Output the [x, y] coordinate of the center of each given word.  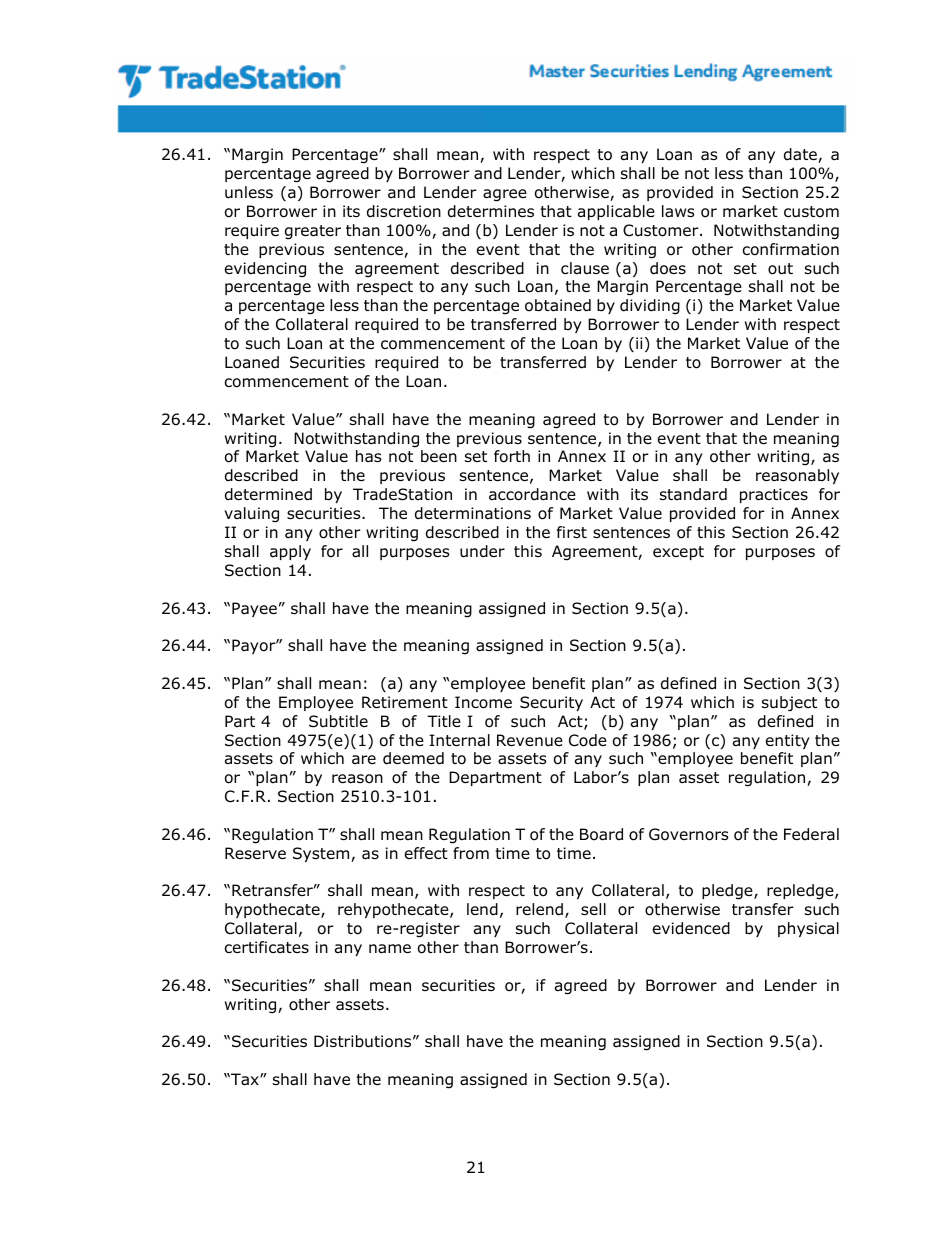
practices [774, 495]
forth [512, 456]
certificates [267, 947]
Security [551, 703]
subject [789, 704]
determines [491, 211]
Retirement [405, 702]
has [368, 456]
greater [313, 232]
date [801, 155]
